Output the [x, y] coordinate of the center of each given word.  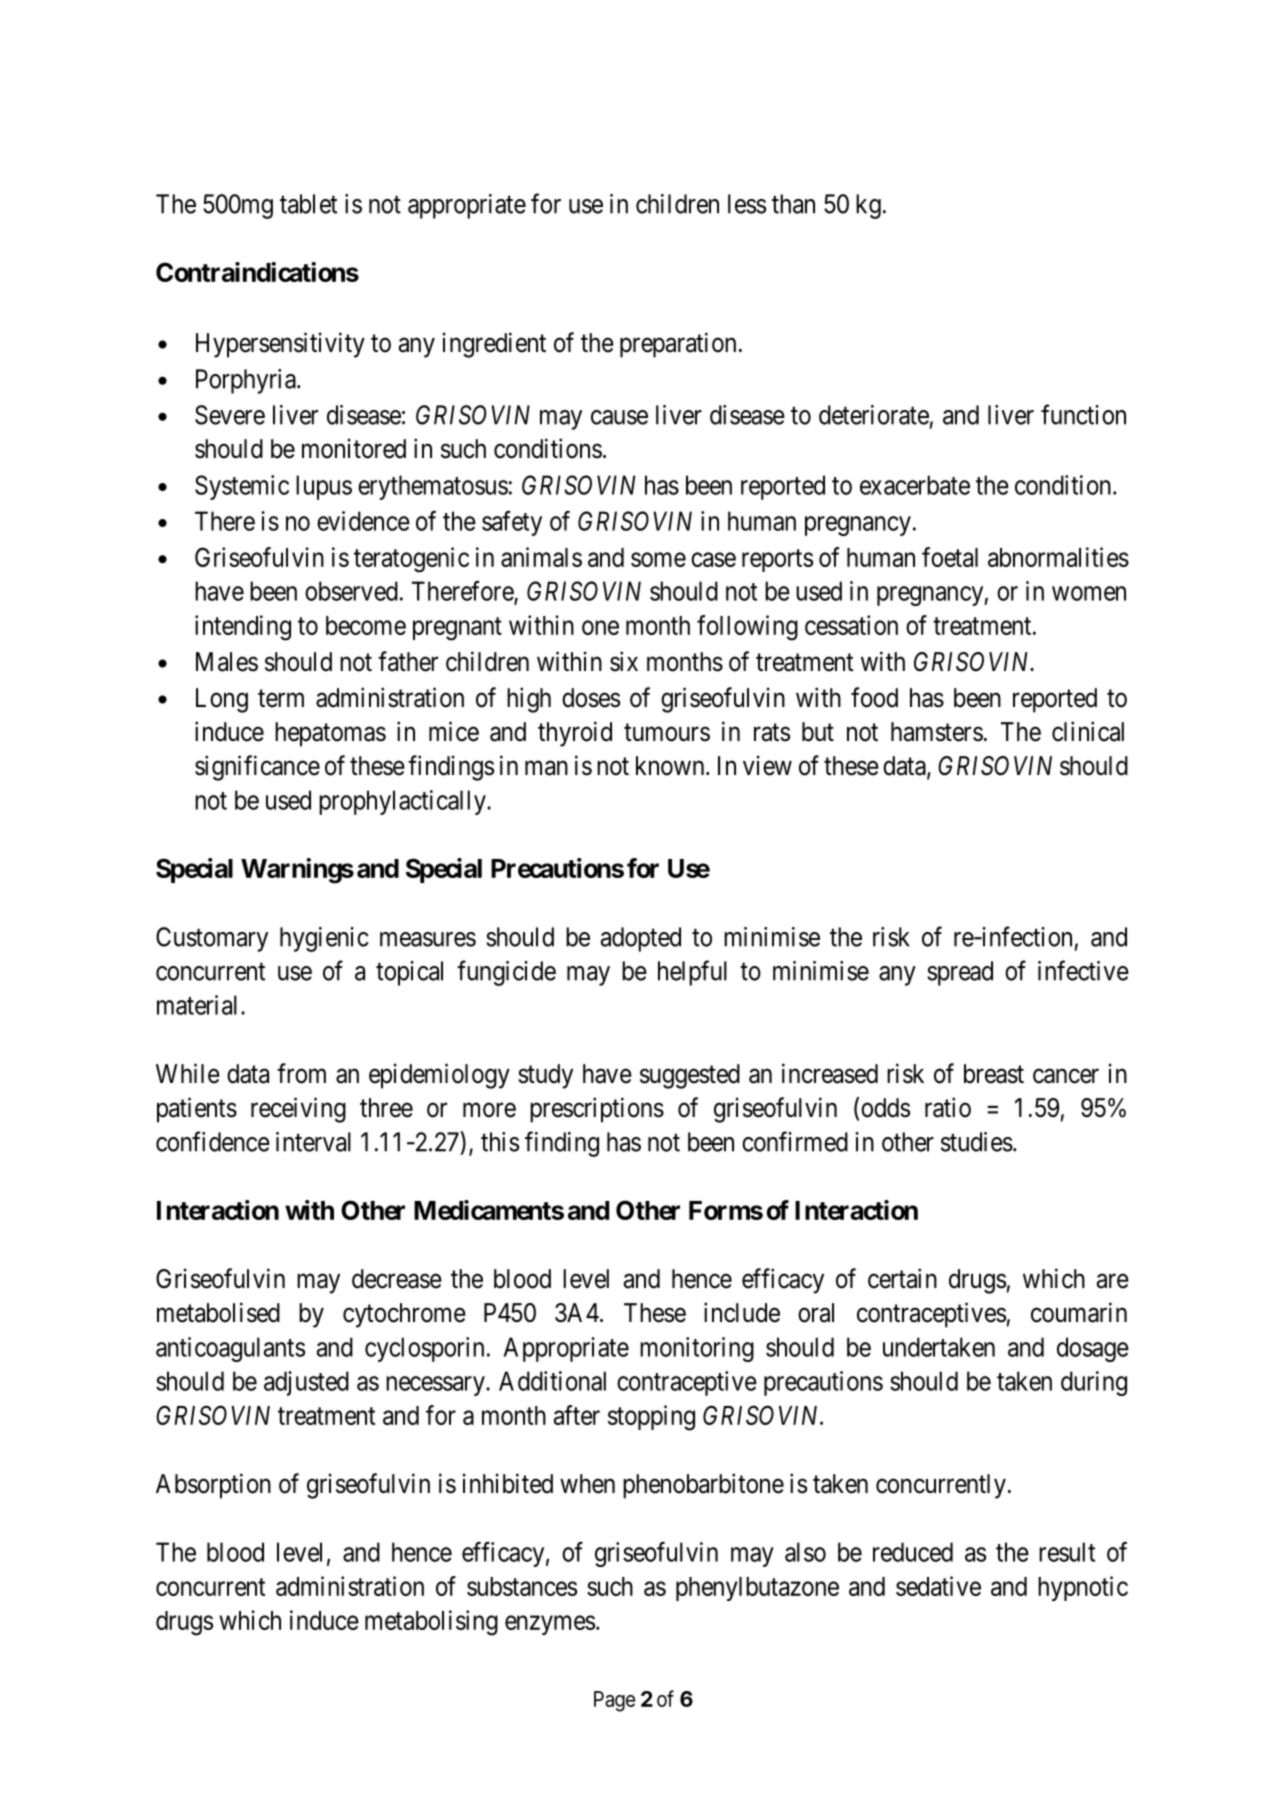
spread [960, 973]
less [747, 204]
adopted [641, 939]
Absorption [213, 1486]
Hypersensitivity [280, 345]
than [793, 204]
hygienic [324, 939]
